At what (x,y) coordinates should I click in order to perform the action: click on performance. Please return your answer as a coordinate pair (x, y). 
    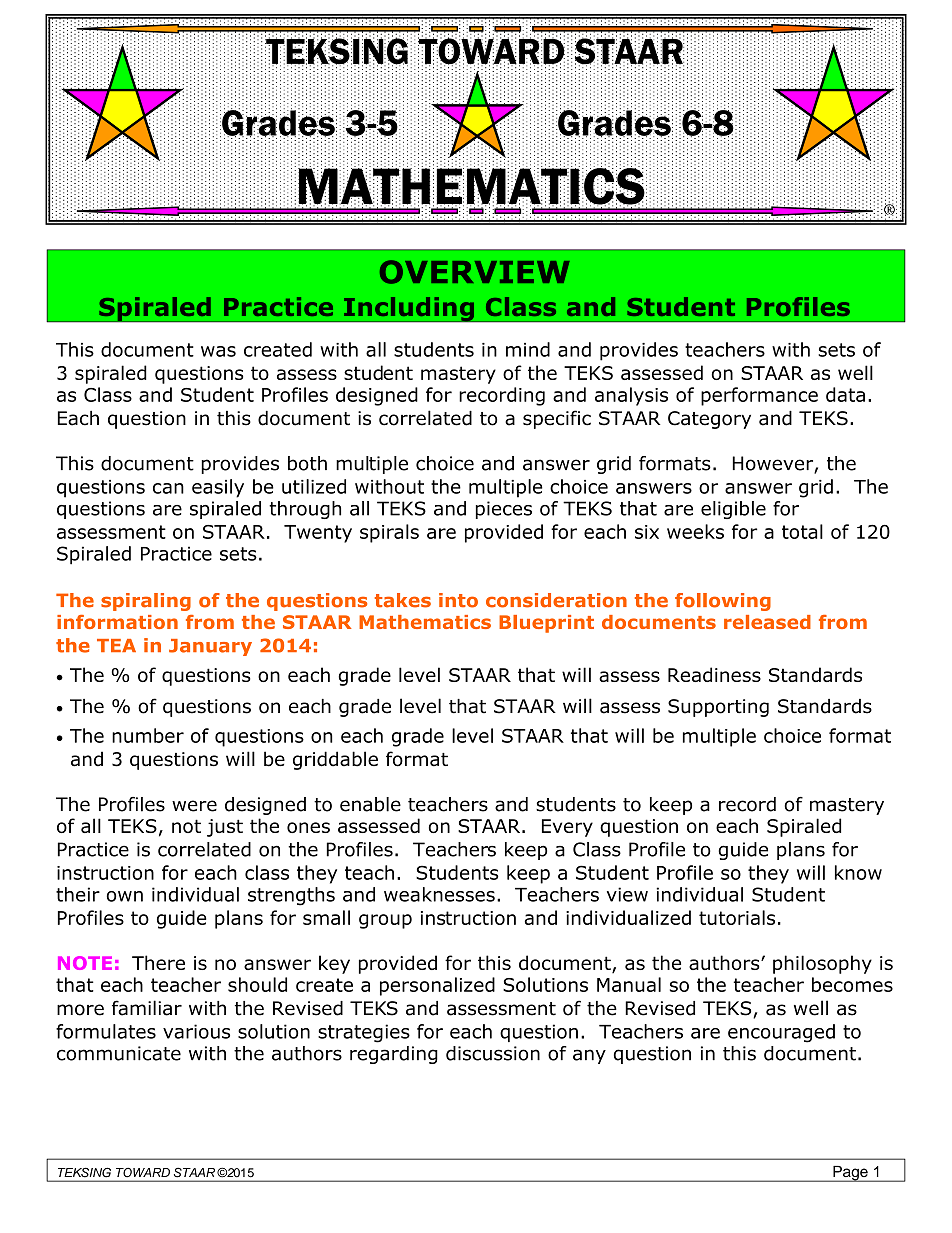
    Looking at the image, I should click on (759, 396).
